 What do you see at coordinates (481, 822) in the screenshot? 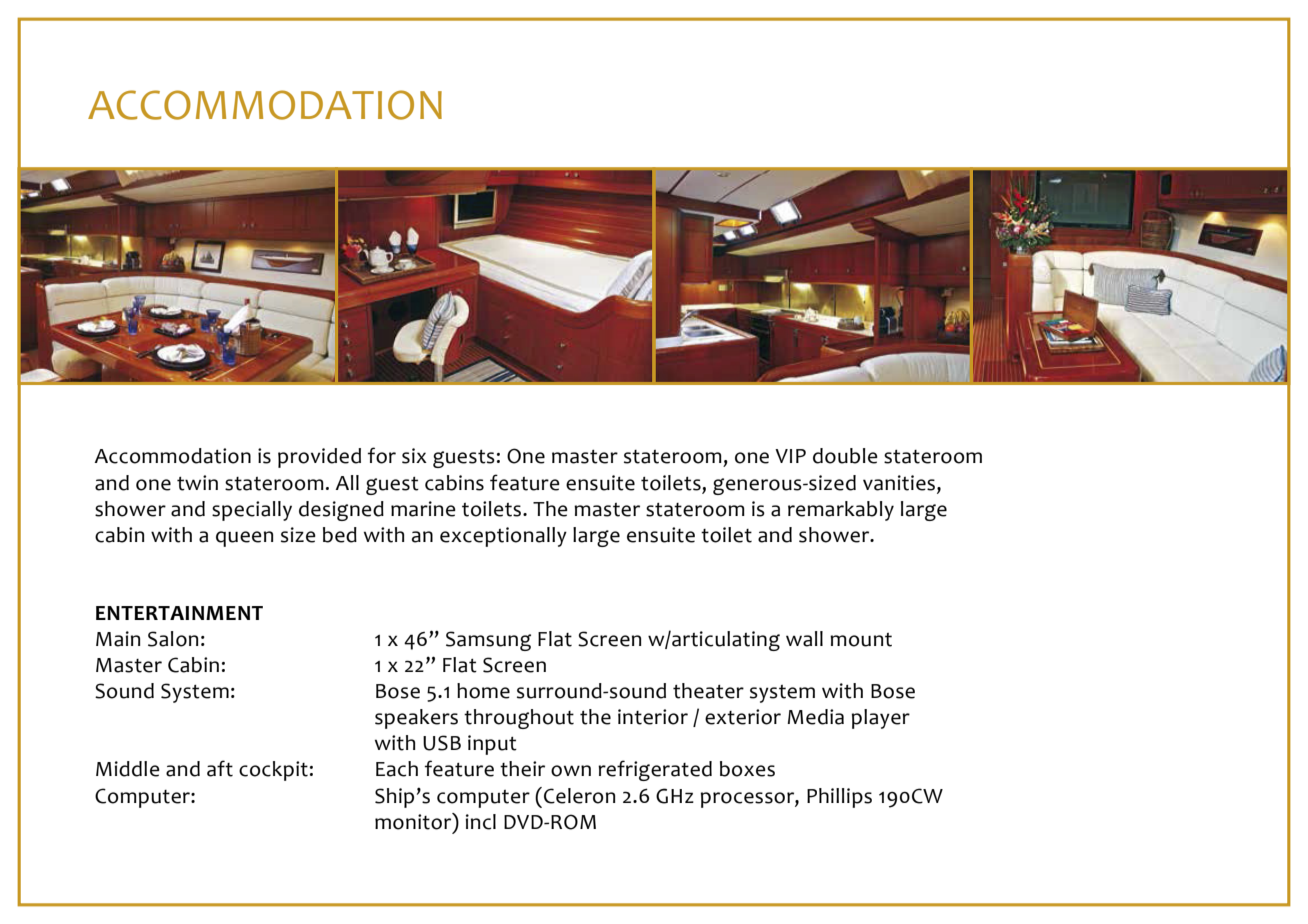
I see `incl` at bounding box center [481, 822].
